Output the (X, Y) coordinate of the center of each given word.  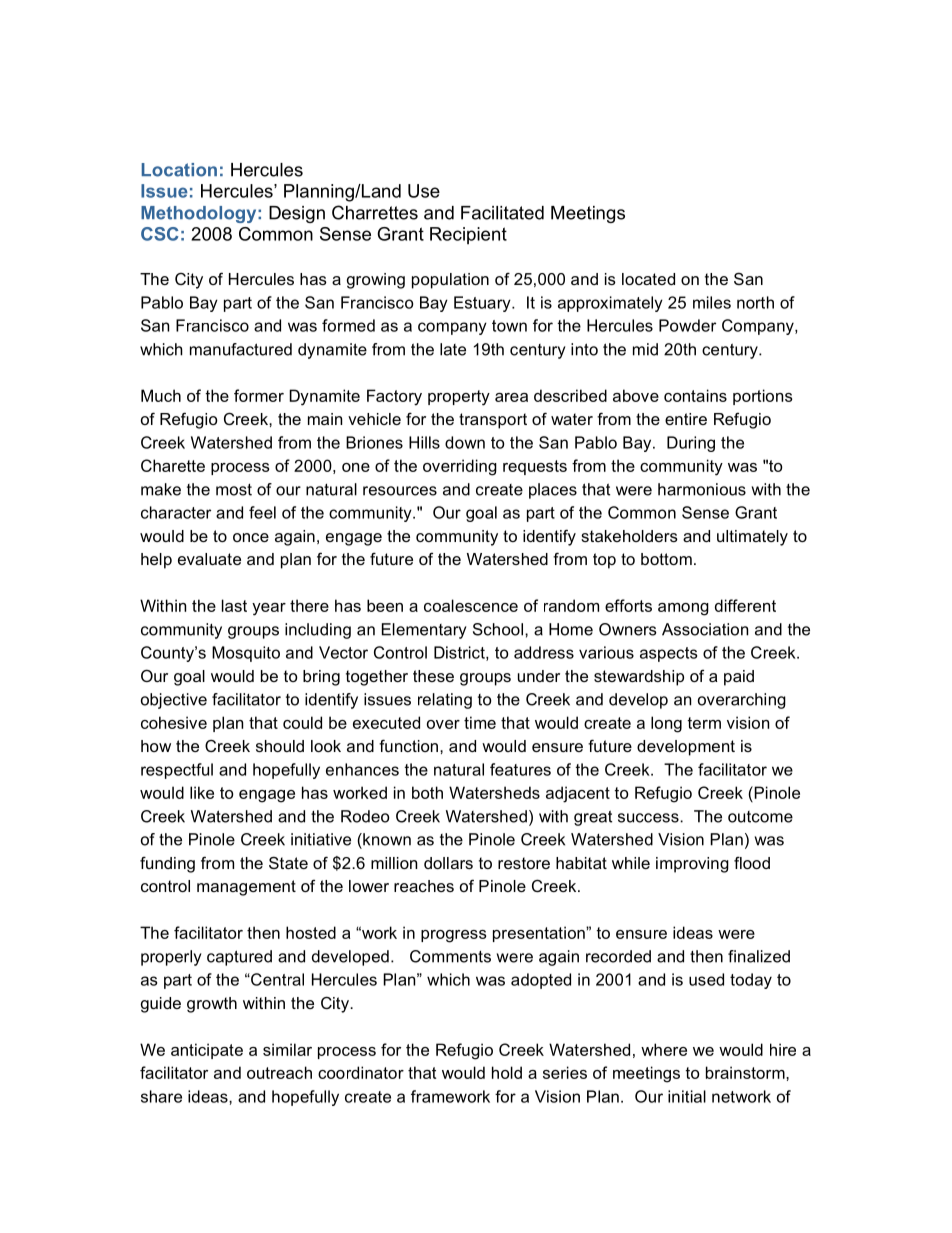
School (499, 629)
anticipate (207, 1051)
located (648, 279)
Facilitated (502, 213)
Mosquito (246, 654)
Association (705, 629)
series (565, 1072)
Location (179, 170)
